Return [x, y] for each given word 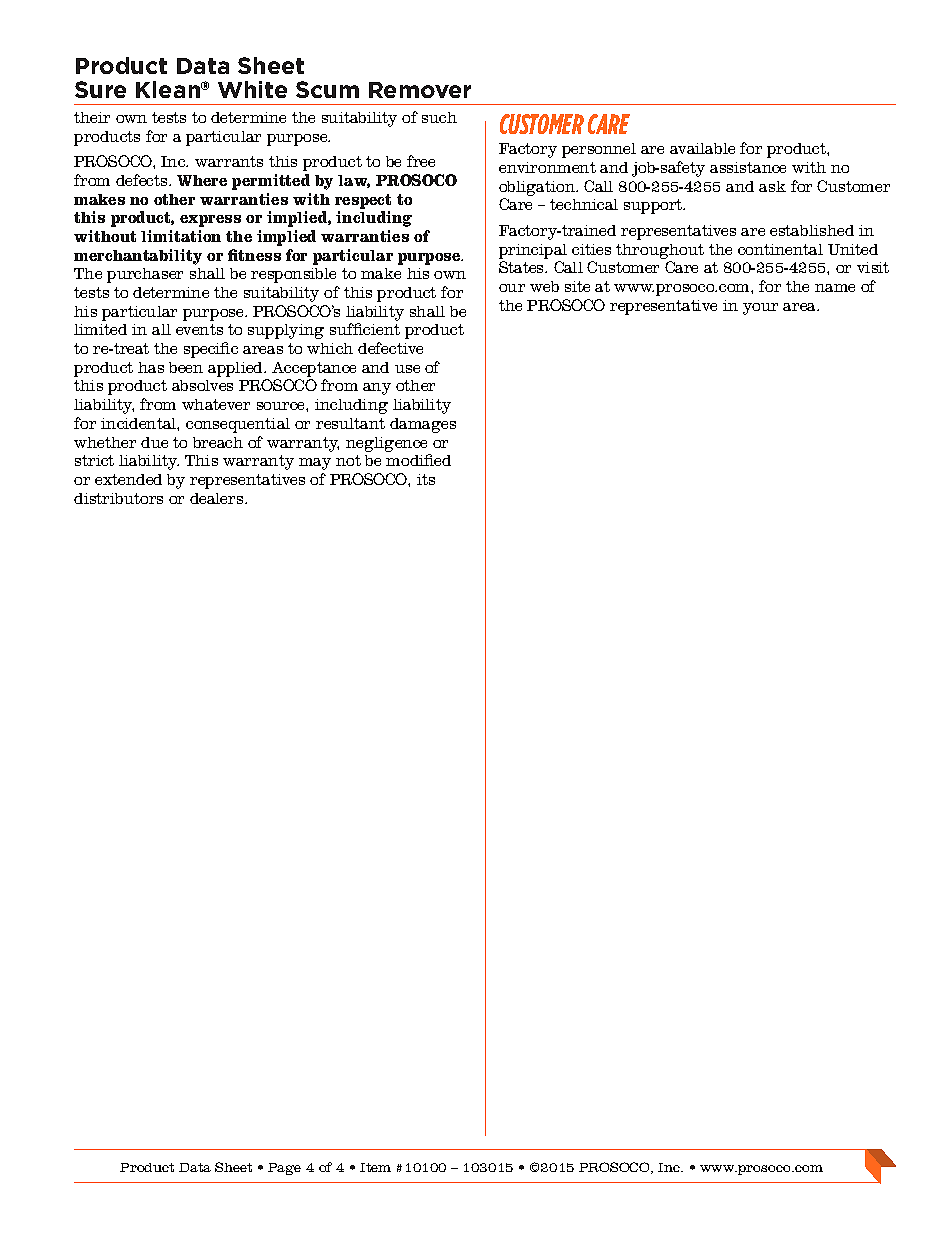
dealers [218, 498]
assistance [748, 167]
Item [375, 1167]
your [760, 309]
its [426, 479]
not [348, 460]
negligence [386, 444]
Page [284, 1169]
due [154, 442]
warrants [229, 161]
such [439, 117]
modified [418, 460]
